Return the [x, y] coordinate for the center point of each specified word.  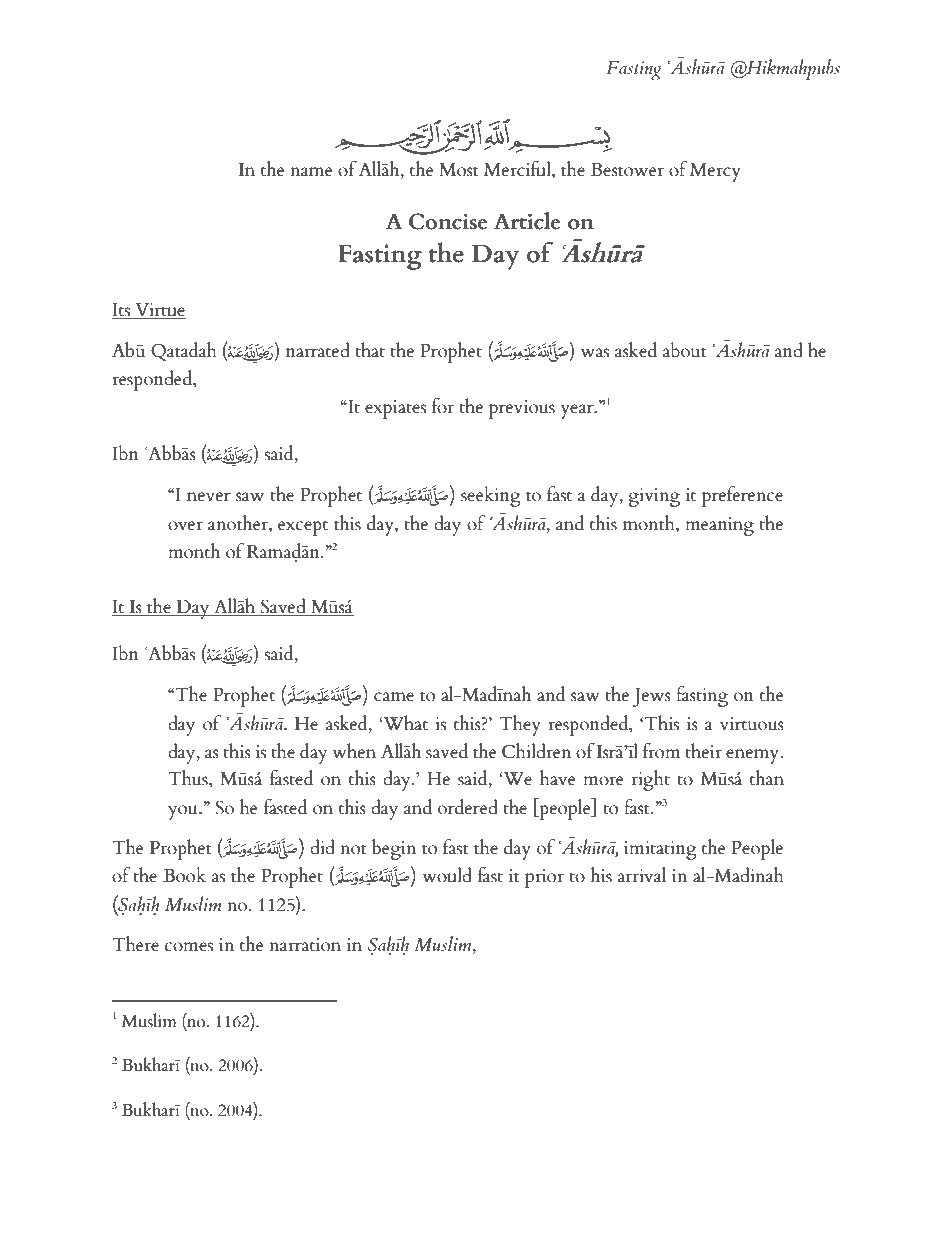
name [311, 172]
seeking [491, 496]
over [185, 526]
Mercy [715, 172]
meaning [719, 526]
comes [189, 947]
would [447, 875]
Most [459, 170]
